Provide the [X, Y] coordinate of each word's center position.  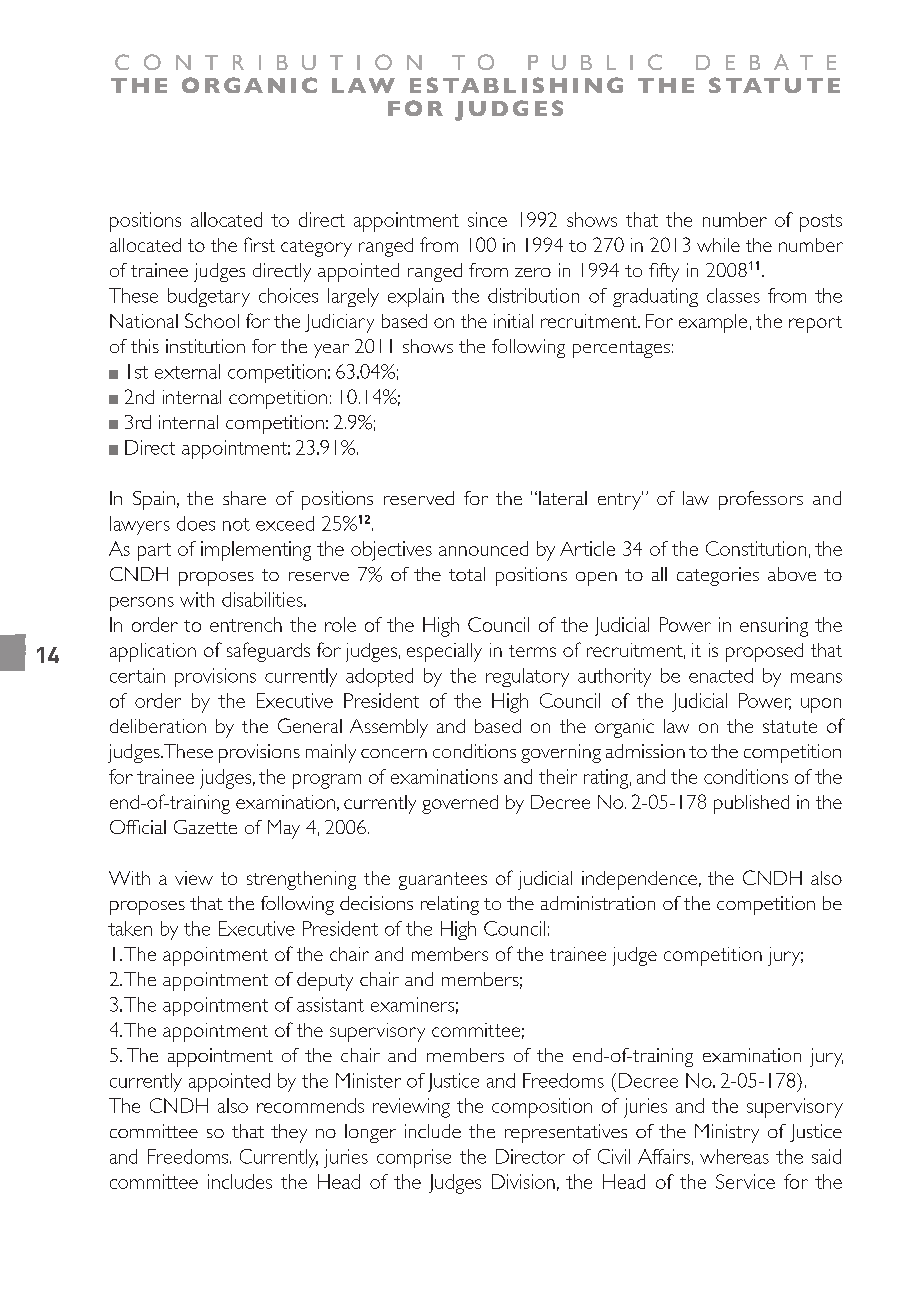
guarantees [443, 881]
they [289, 1133]
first [259, 244]
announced [483, 548]
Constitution [756, 548]
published [751, 804]
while [718, 245]
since [487, 219]
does [196, 523]
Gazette [205, 827]
